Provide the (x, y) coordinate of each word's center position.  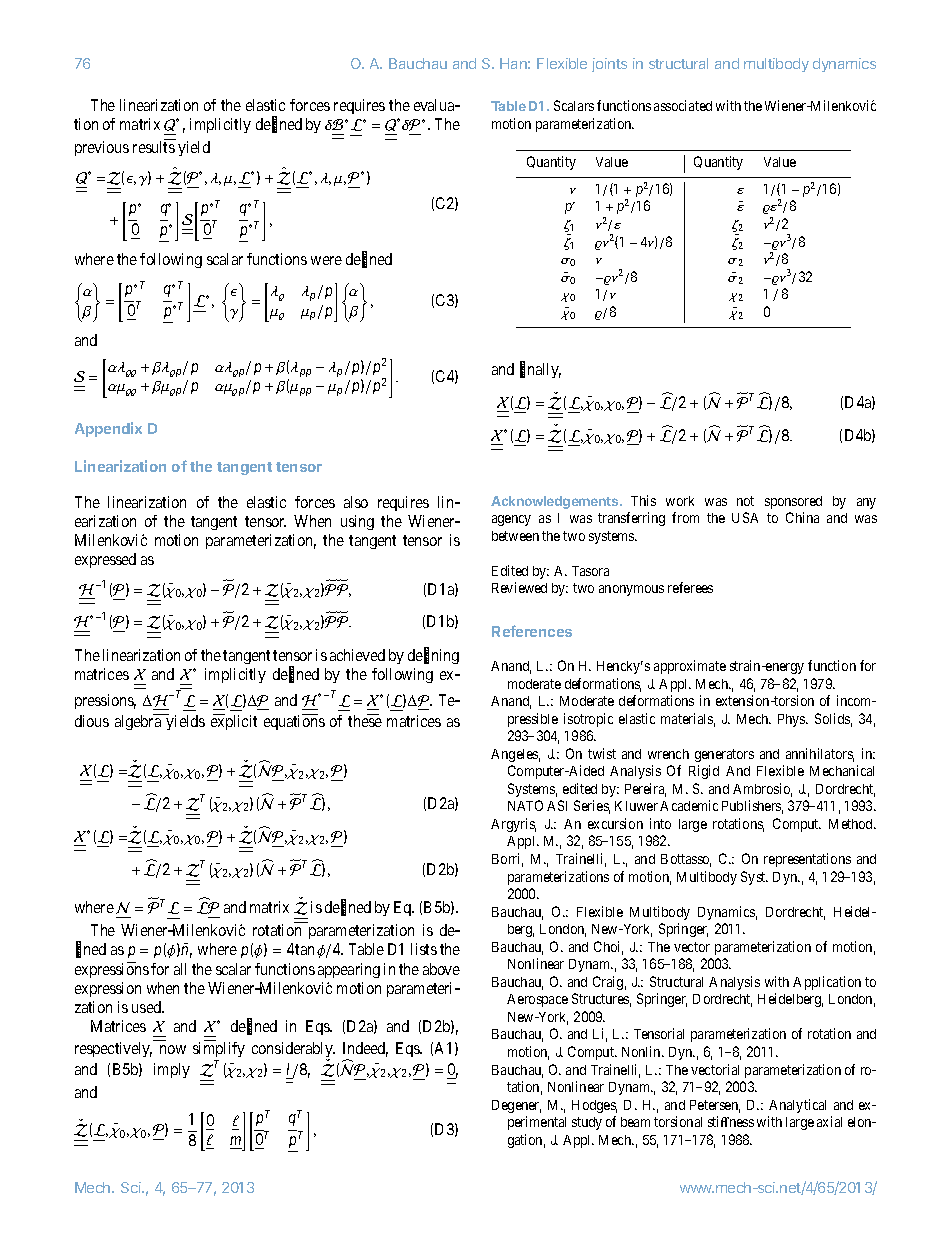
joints (609, 65)
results (154, 147)
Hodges (594, 1106)
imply (172, 1070)
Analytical (797, 1106)
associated (683, 105)
